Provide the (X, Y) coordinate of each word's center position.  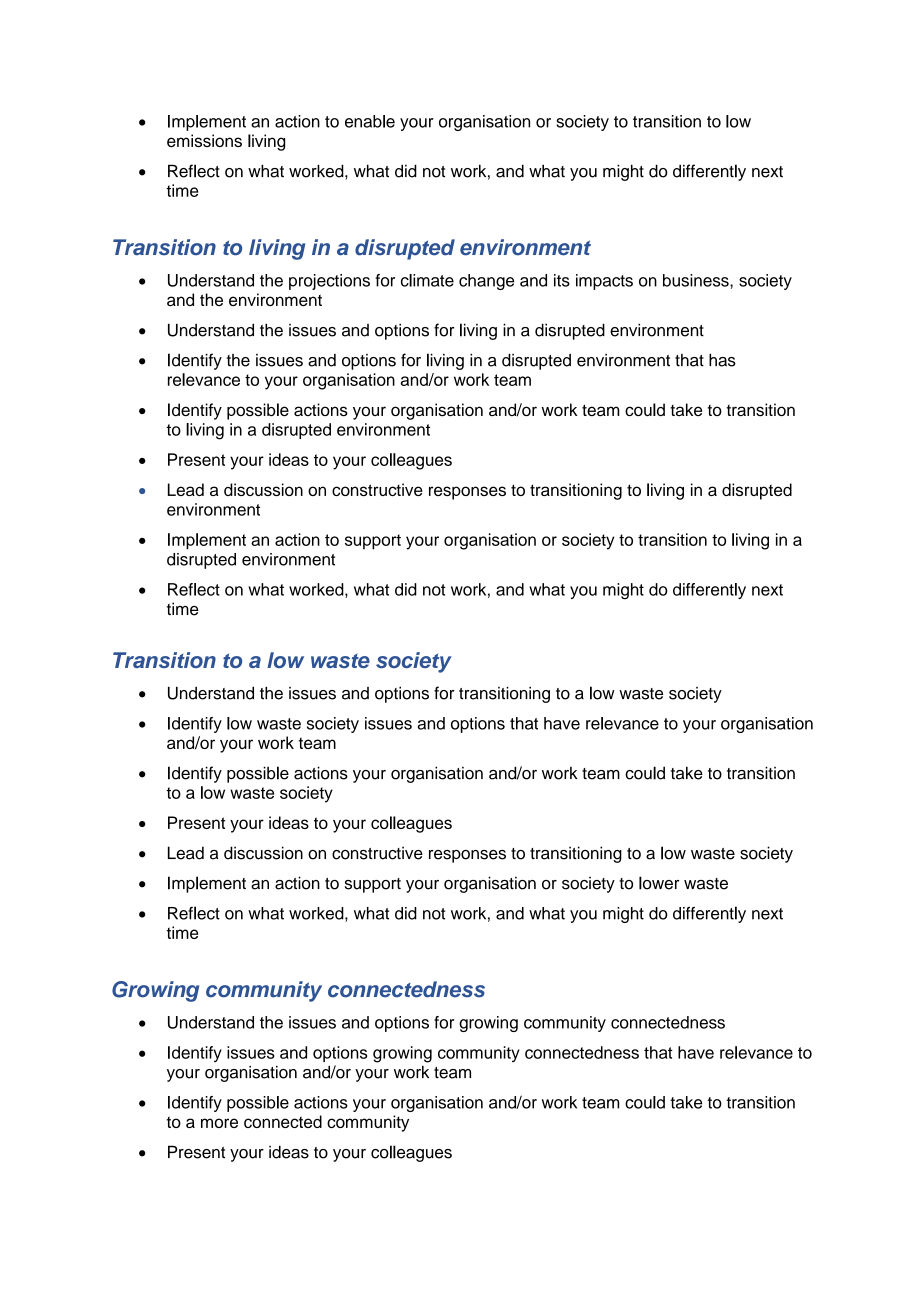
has (722, 360)
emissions (204, 140)
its (562, 280)
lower (659, 883)
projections (329, 282)
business (697, 280)
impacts (604, 282)
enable (370, 121)
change (486, 282)
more (219, 1123)
